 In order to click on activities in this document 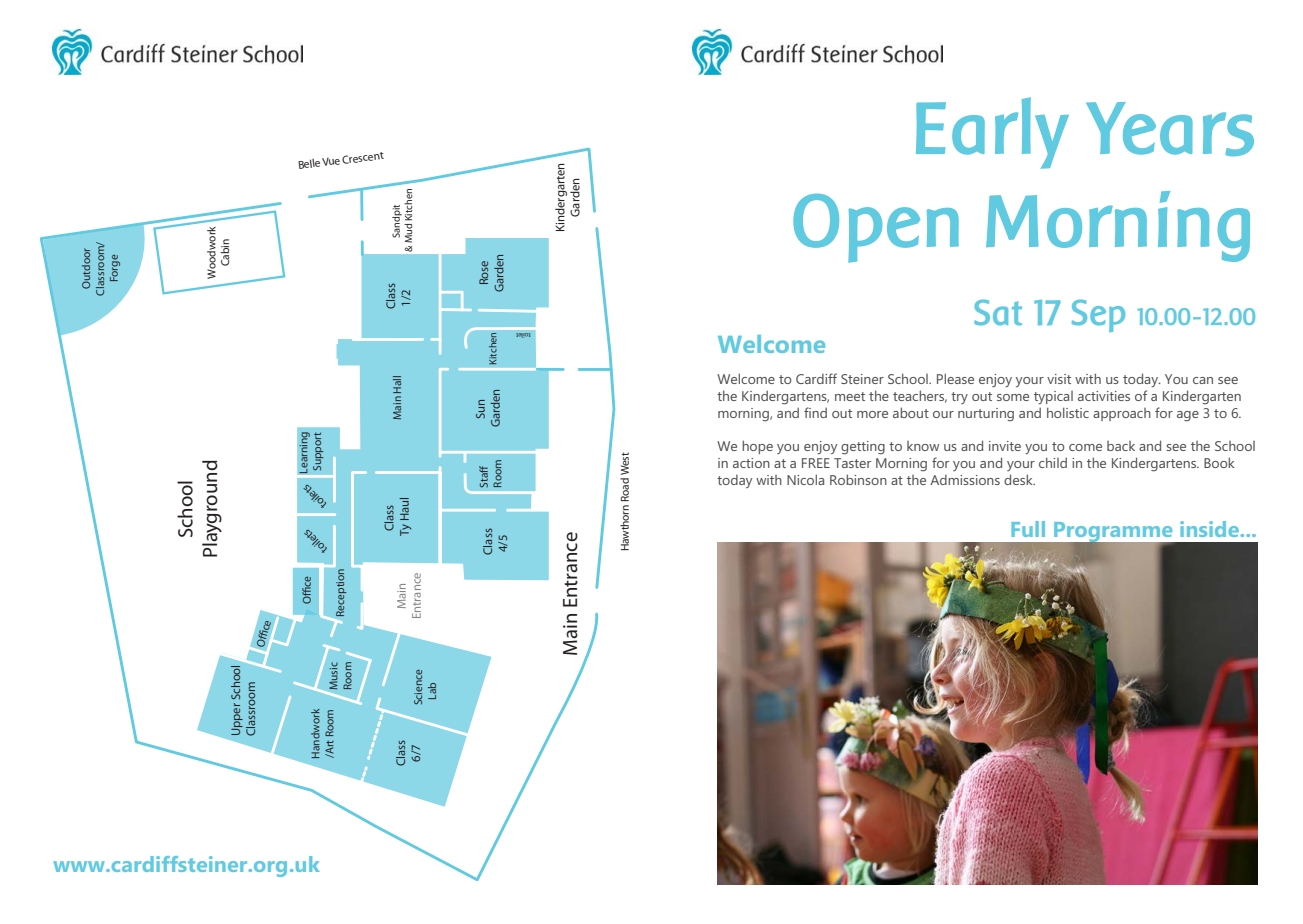, I will do `click(1104, 396)`.
